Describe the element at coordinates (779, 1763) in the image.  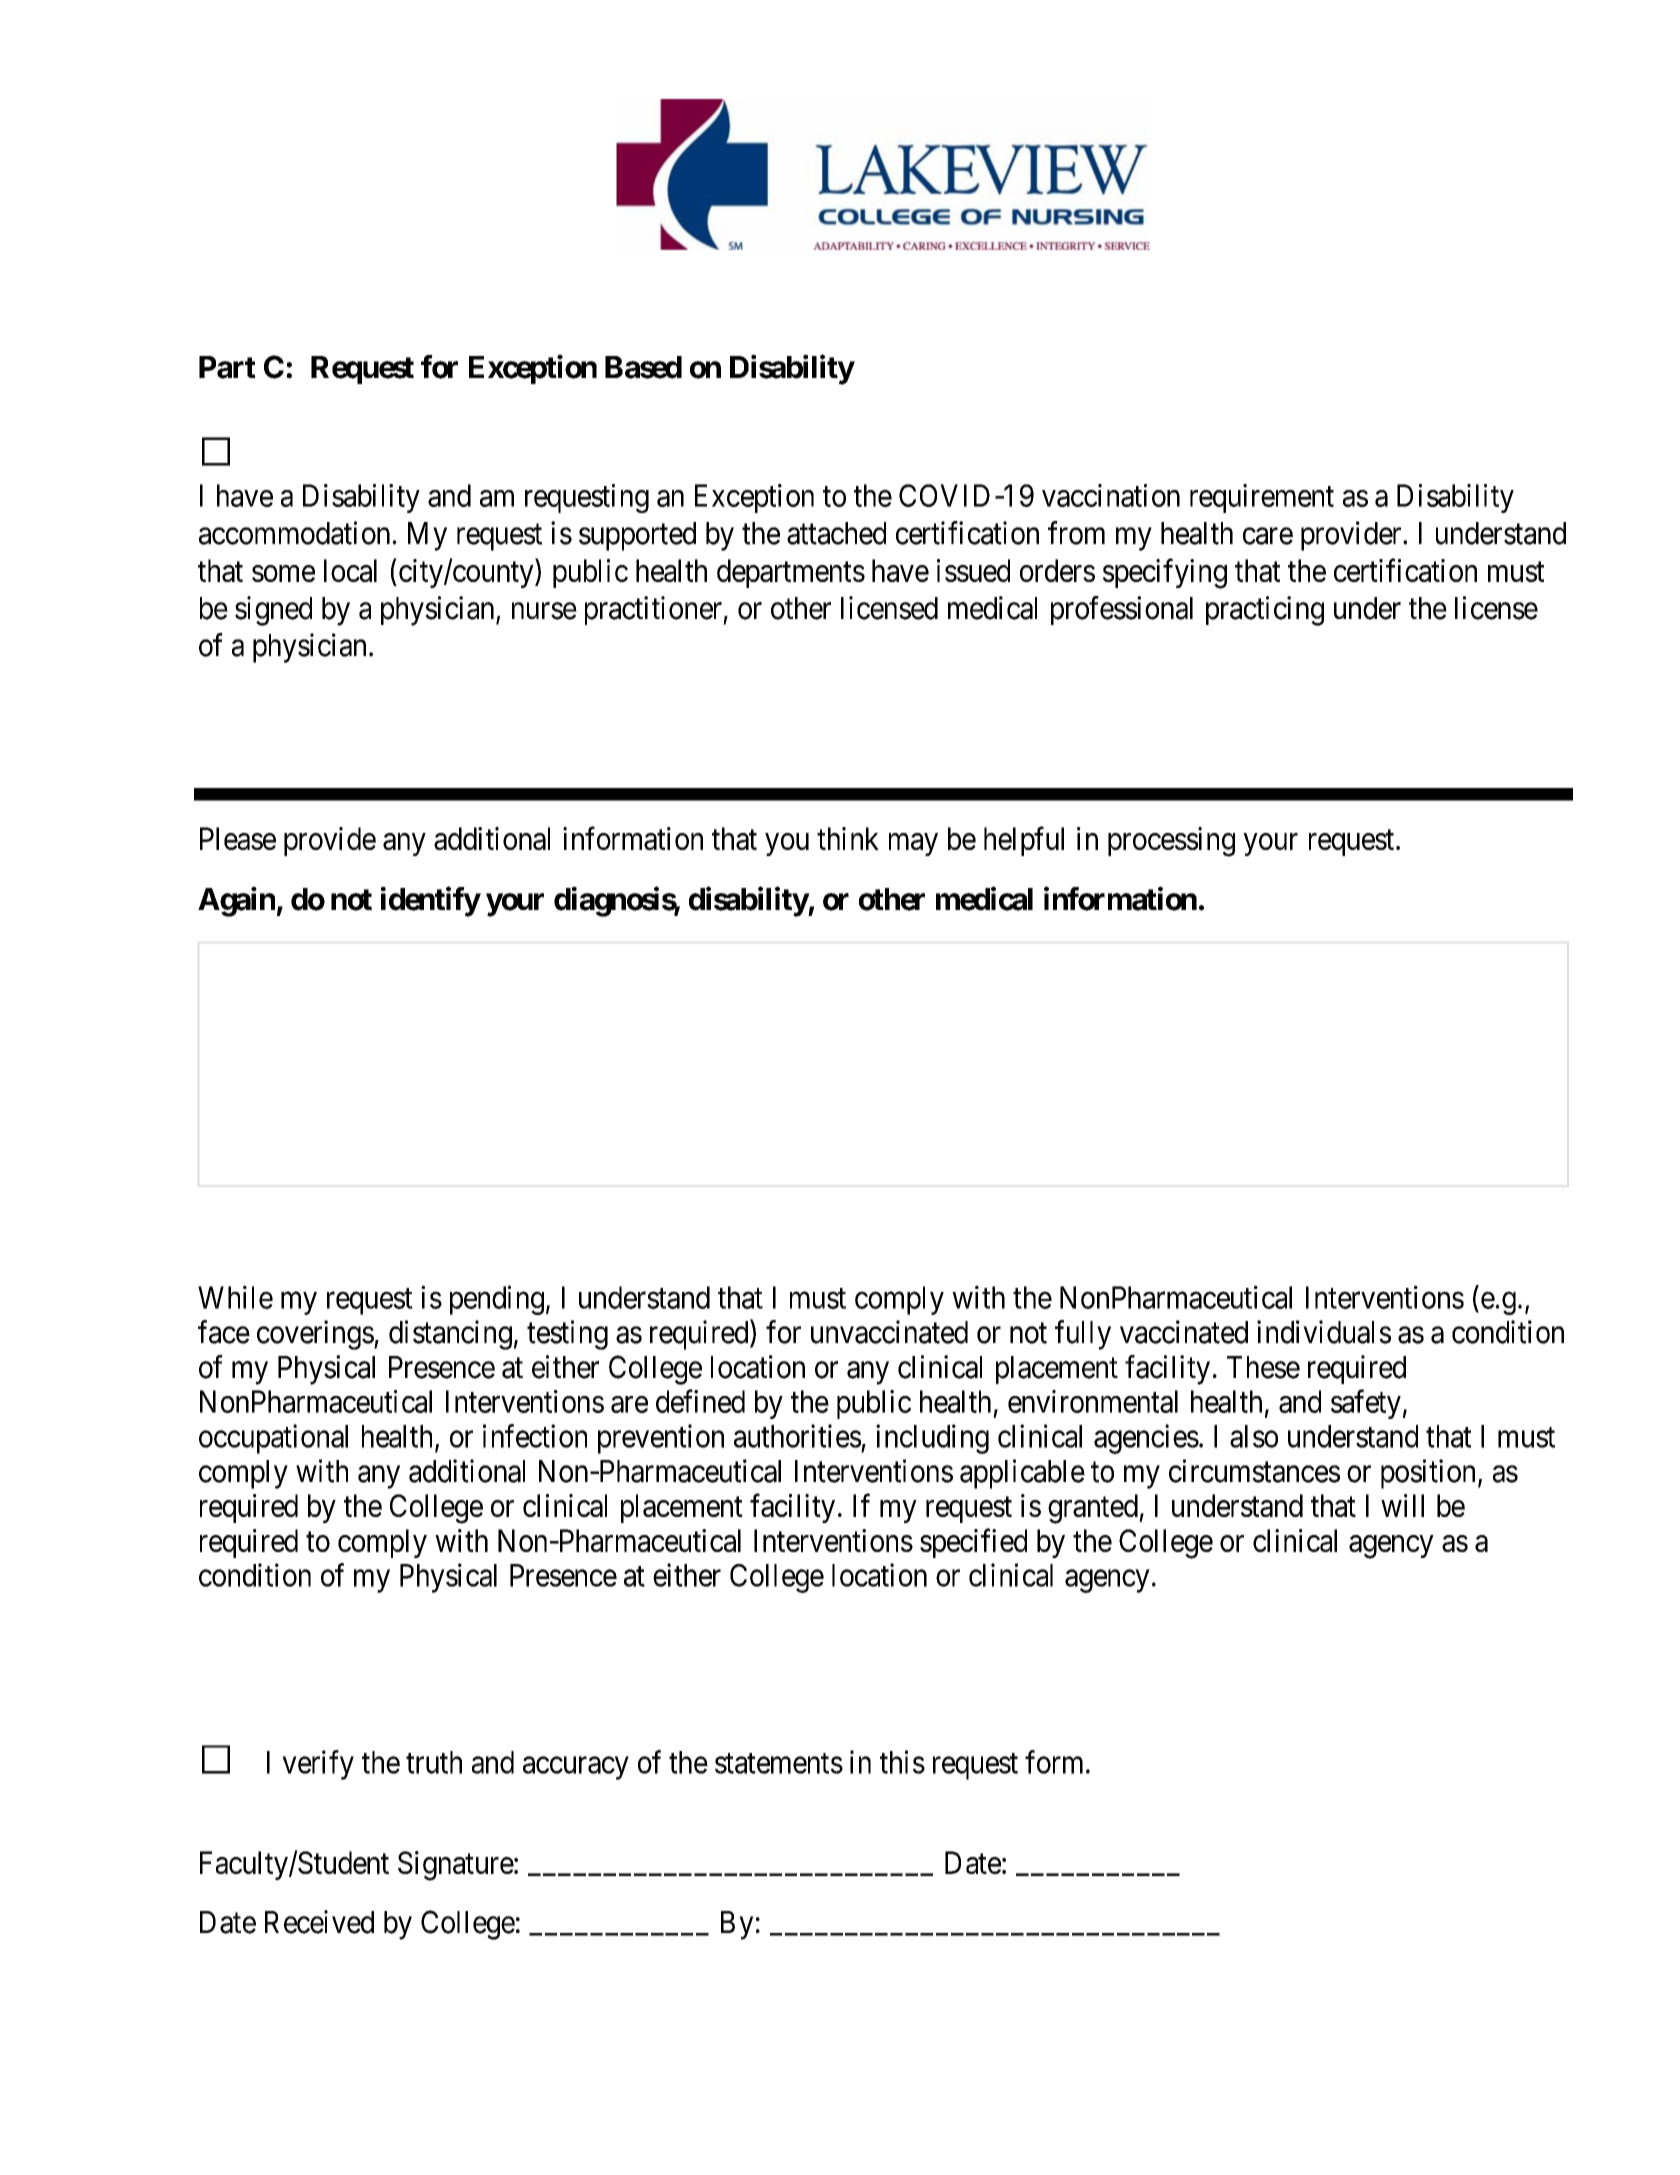
I see `statements` at that location.
